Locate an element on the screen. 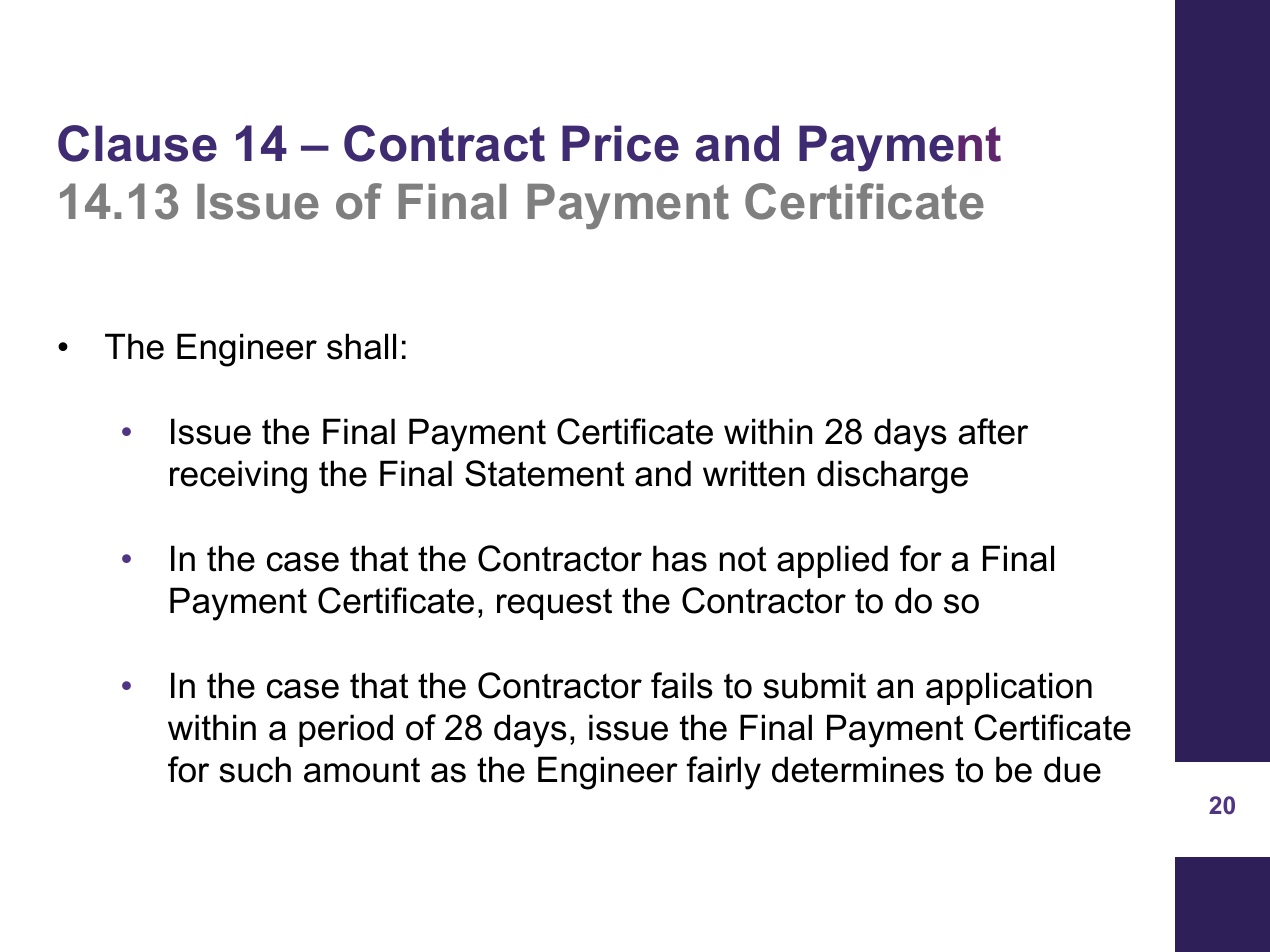  Statement is located at coordinates (545, 473).
